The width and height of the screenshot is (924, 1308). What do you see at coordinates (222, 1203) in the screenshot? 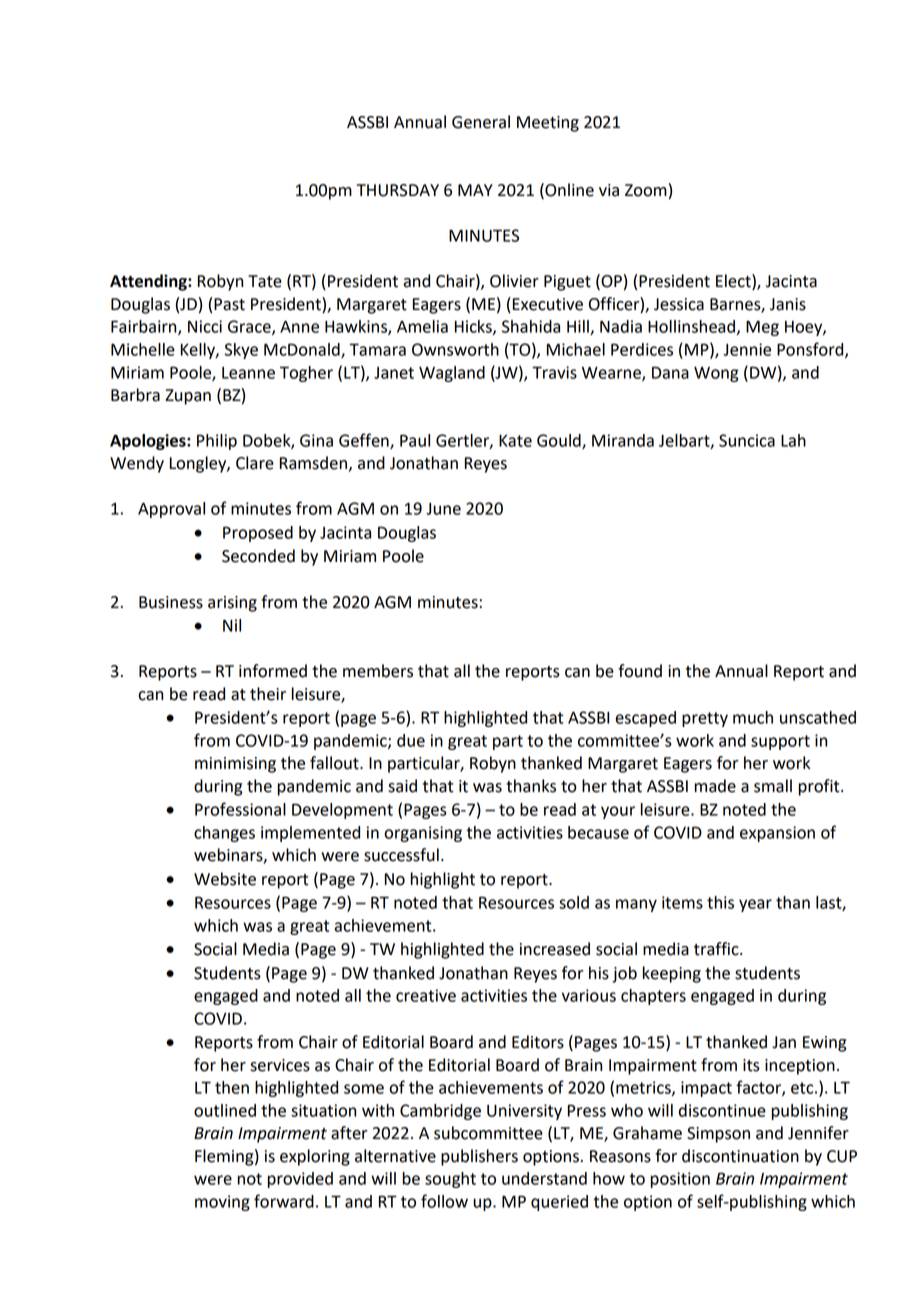
I see `moving` at bounding box center [222, 1203].
